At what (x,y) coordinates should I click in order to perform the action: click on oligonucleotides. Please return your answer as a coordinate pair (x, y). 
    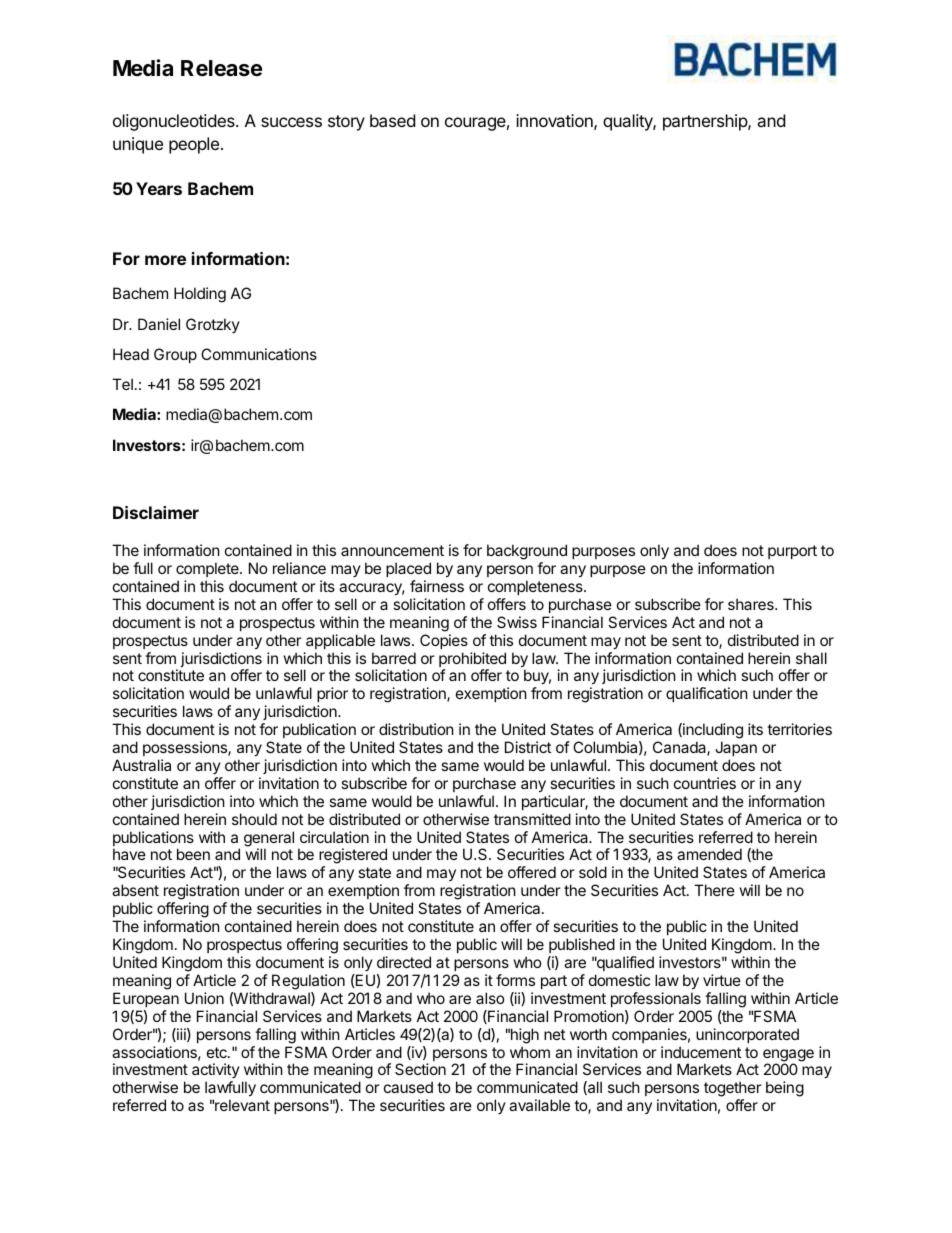
    Looking at the image, I should click on (175, 122).
